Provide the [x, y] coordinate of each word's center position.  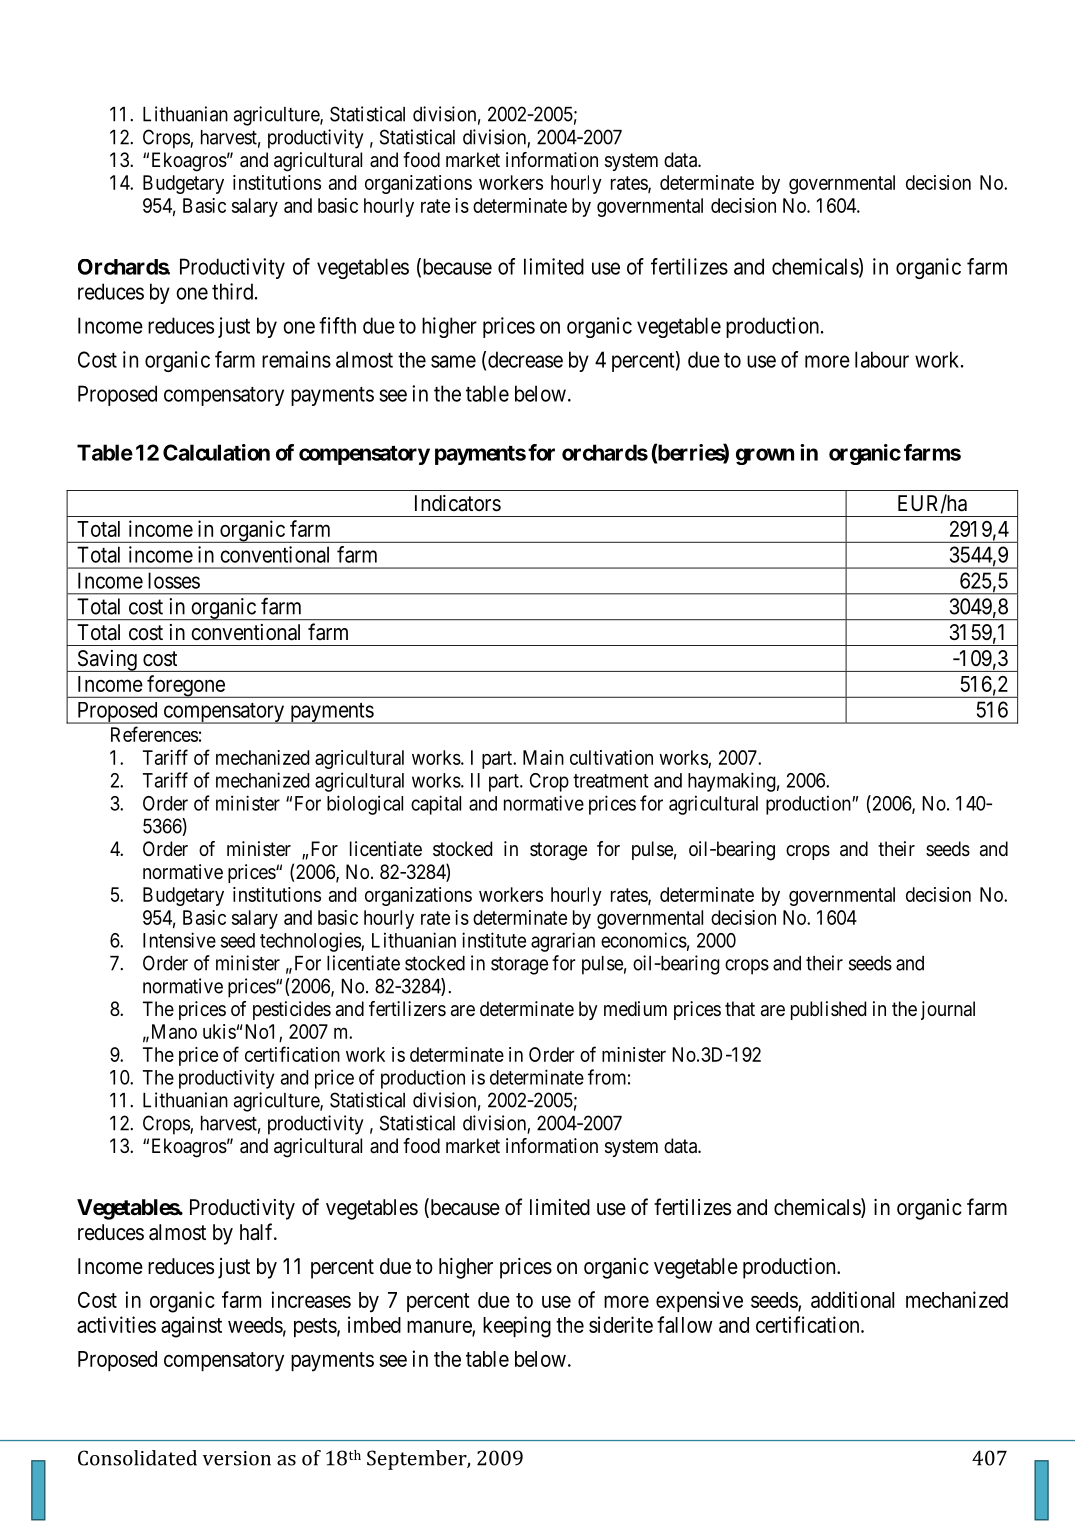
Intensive [179, 940]
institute [494, 940]
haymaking [732, 782]
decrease [525, 359]
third [234, 291]
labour [882, 359]
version [237, 1458]
